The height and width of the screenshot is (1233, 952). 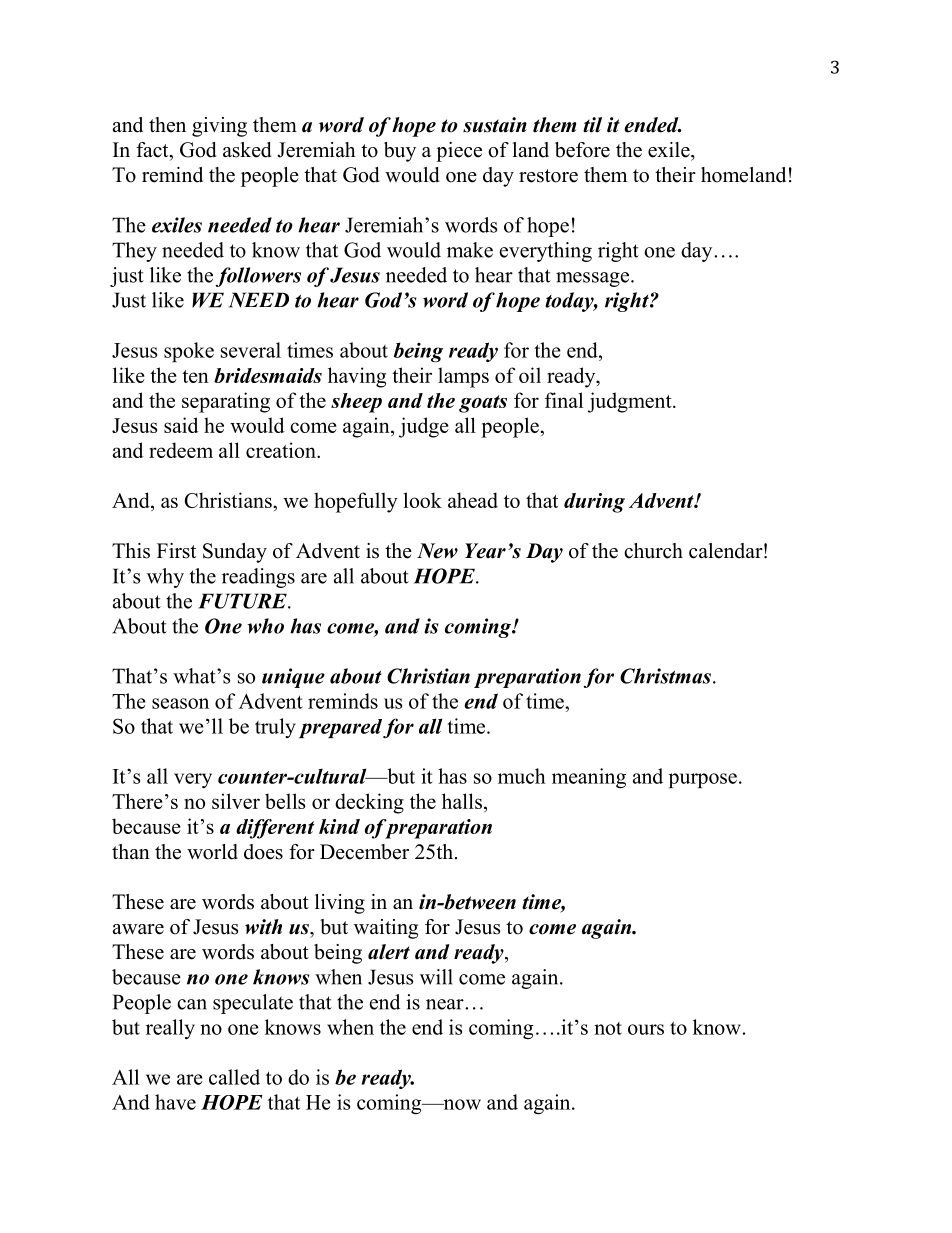 I want to click on world, so click(x=212, y=852).
